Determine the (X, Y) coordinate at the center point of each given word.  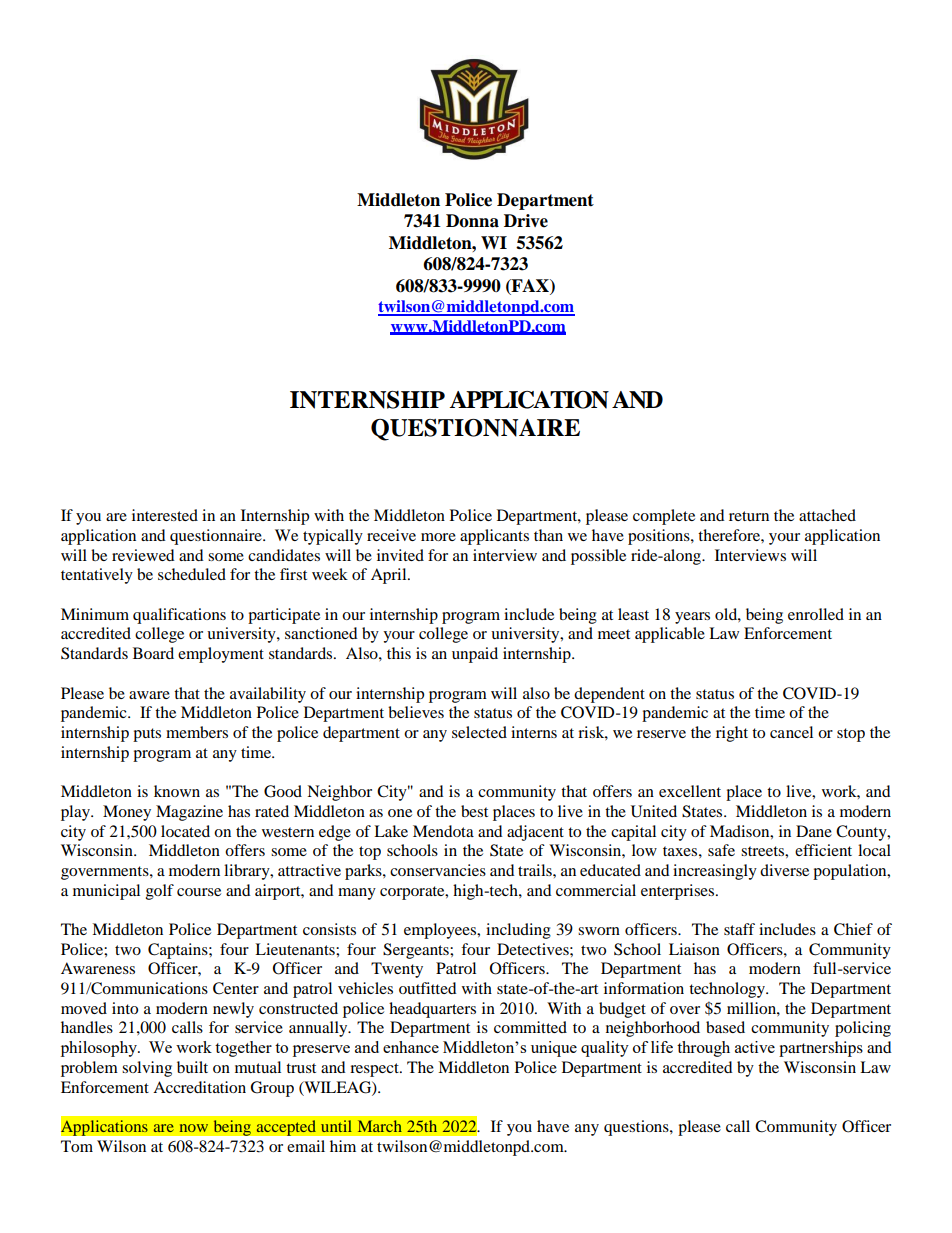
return (749, 516)
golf (160, 892)
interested (165, 515)
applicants (494, 537)
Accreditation (199, 1087)
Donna (472, 221)
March (380, 1126)
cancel (791, 732)
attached (827, 515)
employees (441, 931)
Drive (526, 221)
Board (153, 653)
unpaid (475, 655)
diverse (784, 870)
